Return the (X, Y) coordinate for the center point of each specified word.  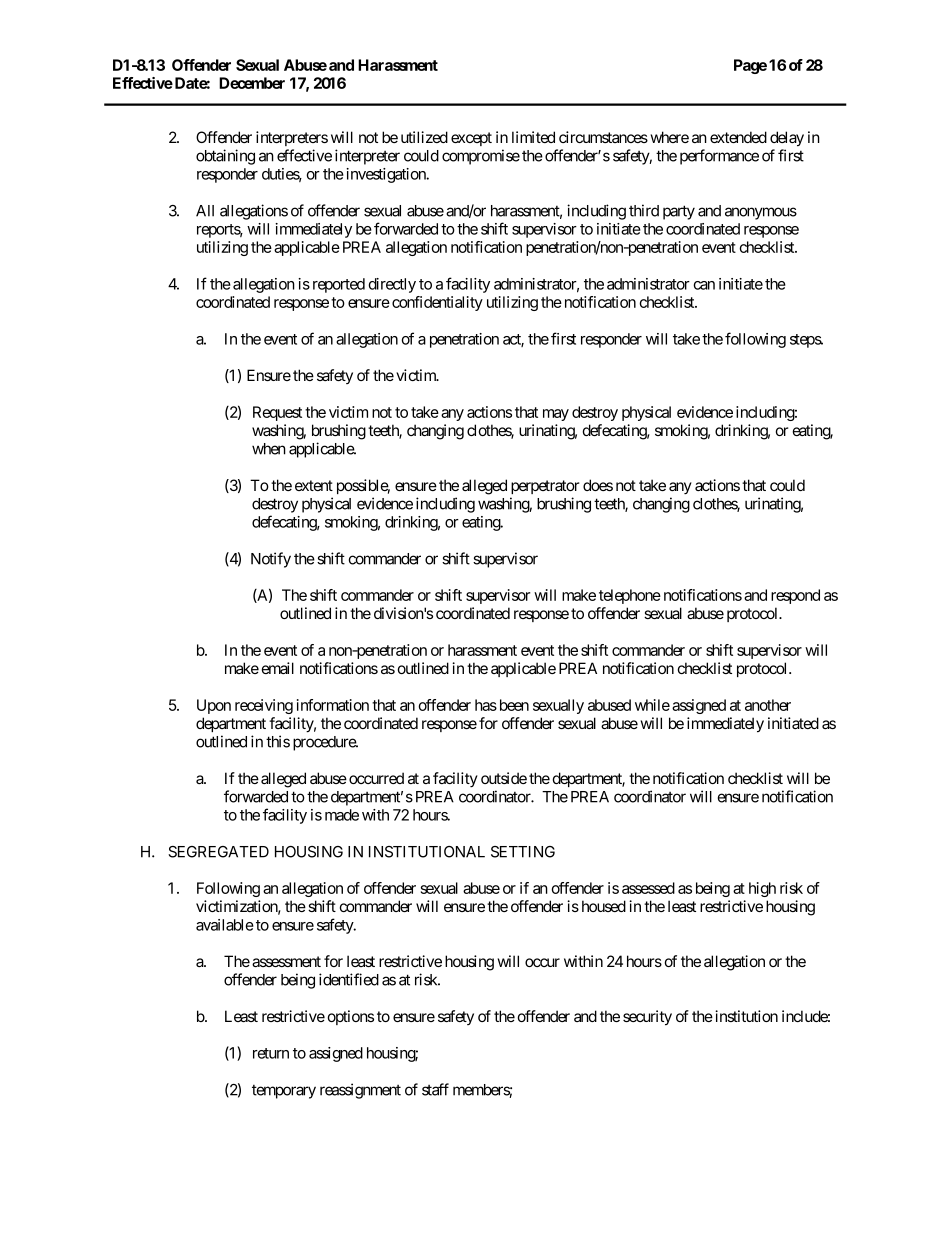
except (471, 139)
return (271, 1053)
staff (435, 1089)
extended (738, 137)
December (252, 83)
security (647, 1018)
